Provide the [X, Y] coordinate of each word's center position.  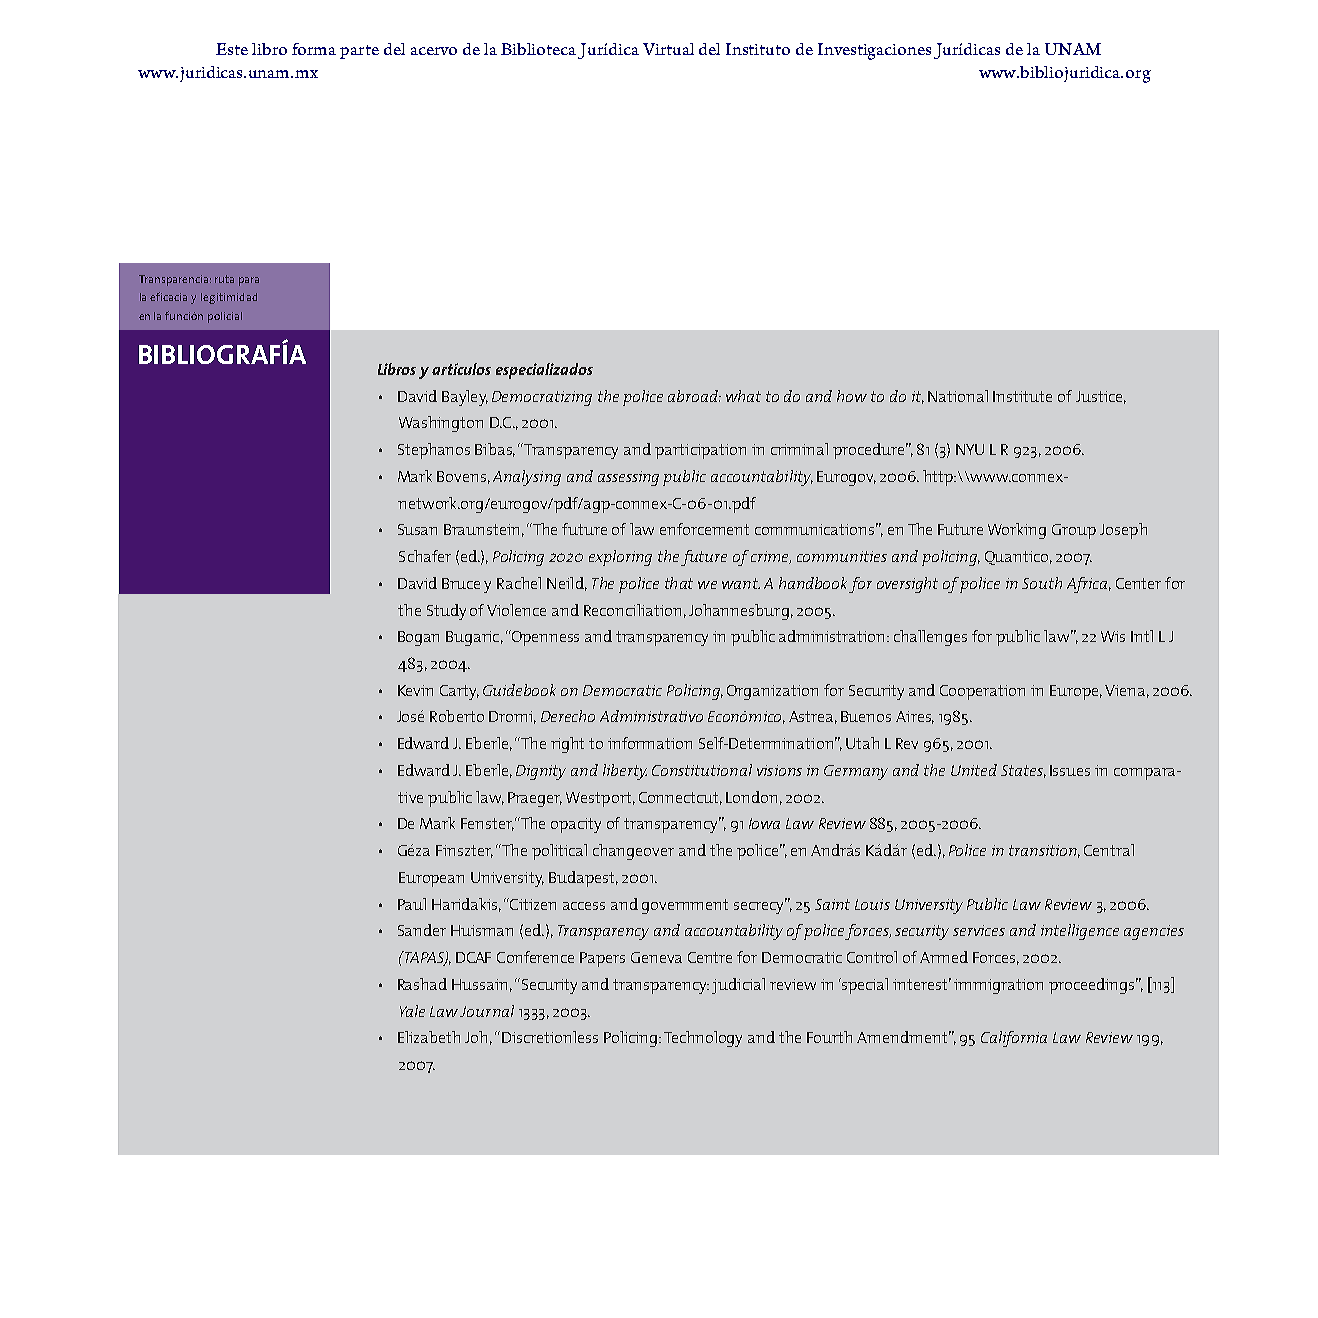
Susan [417, 529]
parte [359, 52]
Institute [1022, 396]
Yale [412, 1011]
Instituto [758, 49]
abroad [694, 396]
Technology [703, 1039]
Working [1017, 531]
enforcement [704, 529]
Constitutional [702, 770]
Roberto [457, 716]
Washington [441, 424]
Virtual [668, 49]
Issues [1070, 770]
